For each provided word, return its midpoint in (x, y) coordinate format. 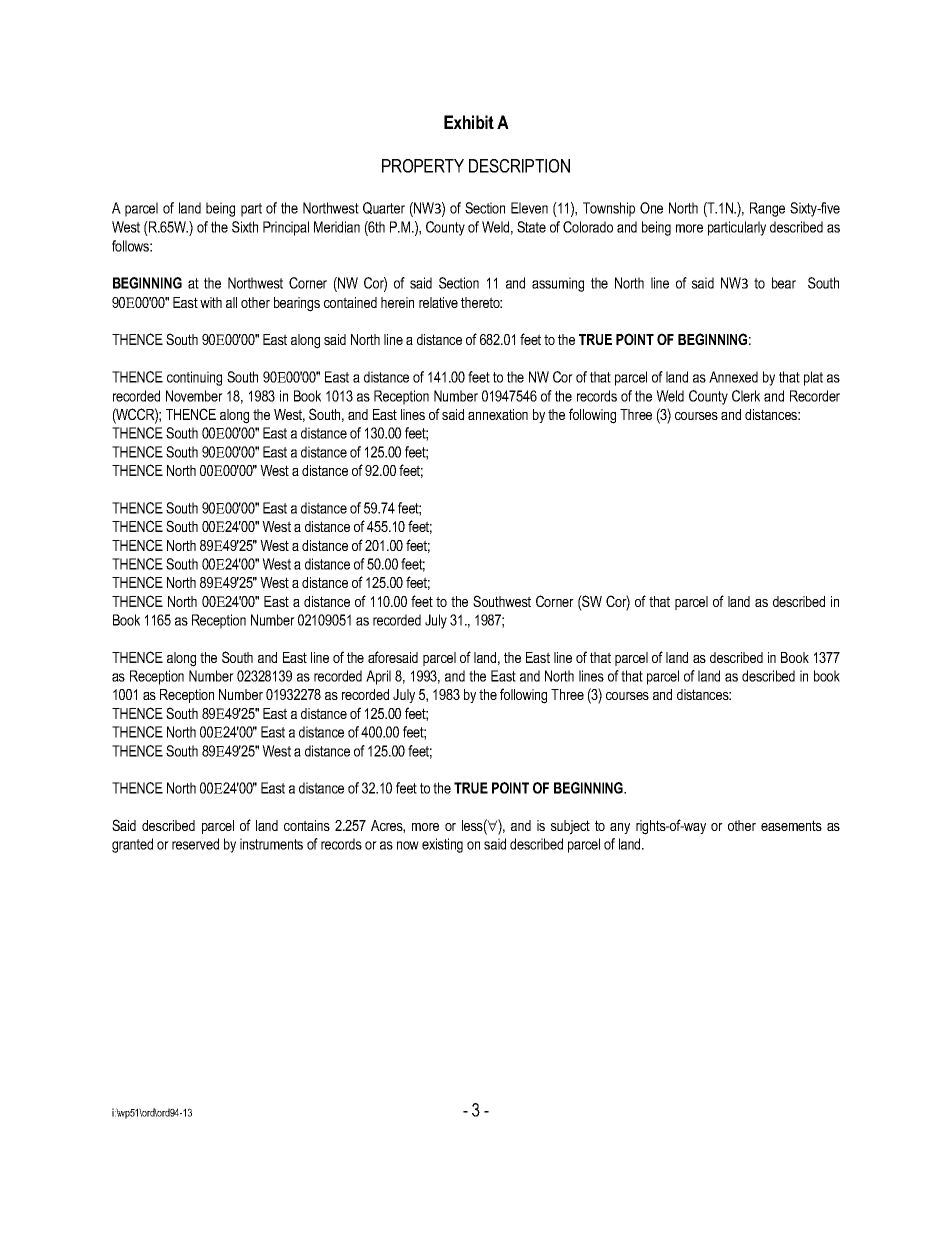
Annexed (733, 377)
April (378, 677)
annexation (498, 414)
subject (570, 827)
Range (767, 209)
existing (442, 845)
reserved (195, 844)
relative (438, 302)
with (211, 302)
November (194, 396)
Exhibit (469, 122)
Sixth (245, 227)
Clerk (746, 396)
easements (791, 825)
